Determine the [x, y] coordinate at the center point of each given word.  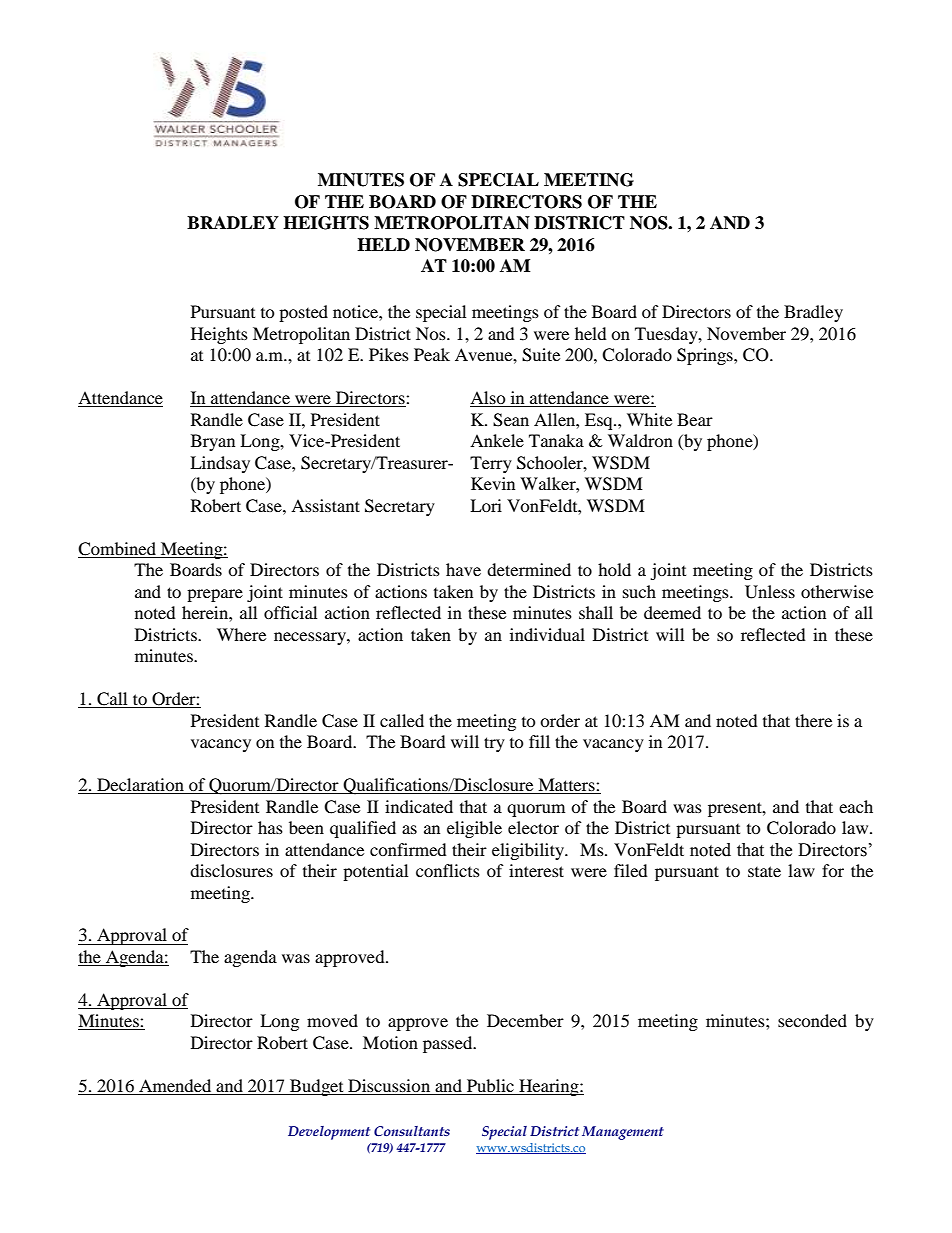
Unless [770, 592]
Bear [695, 419]
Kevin [493, 483]
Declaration [140, 786]
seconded [812, 1020]
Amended [175, 1085]
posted [303, 313]
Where [241, 634]
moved [332, 1020]
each [856, 806]
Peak [432, 354]
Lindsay [220, 464]
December [525, 1020]
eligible [474, 829]
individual [547, 634]
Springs [706, 356]
